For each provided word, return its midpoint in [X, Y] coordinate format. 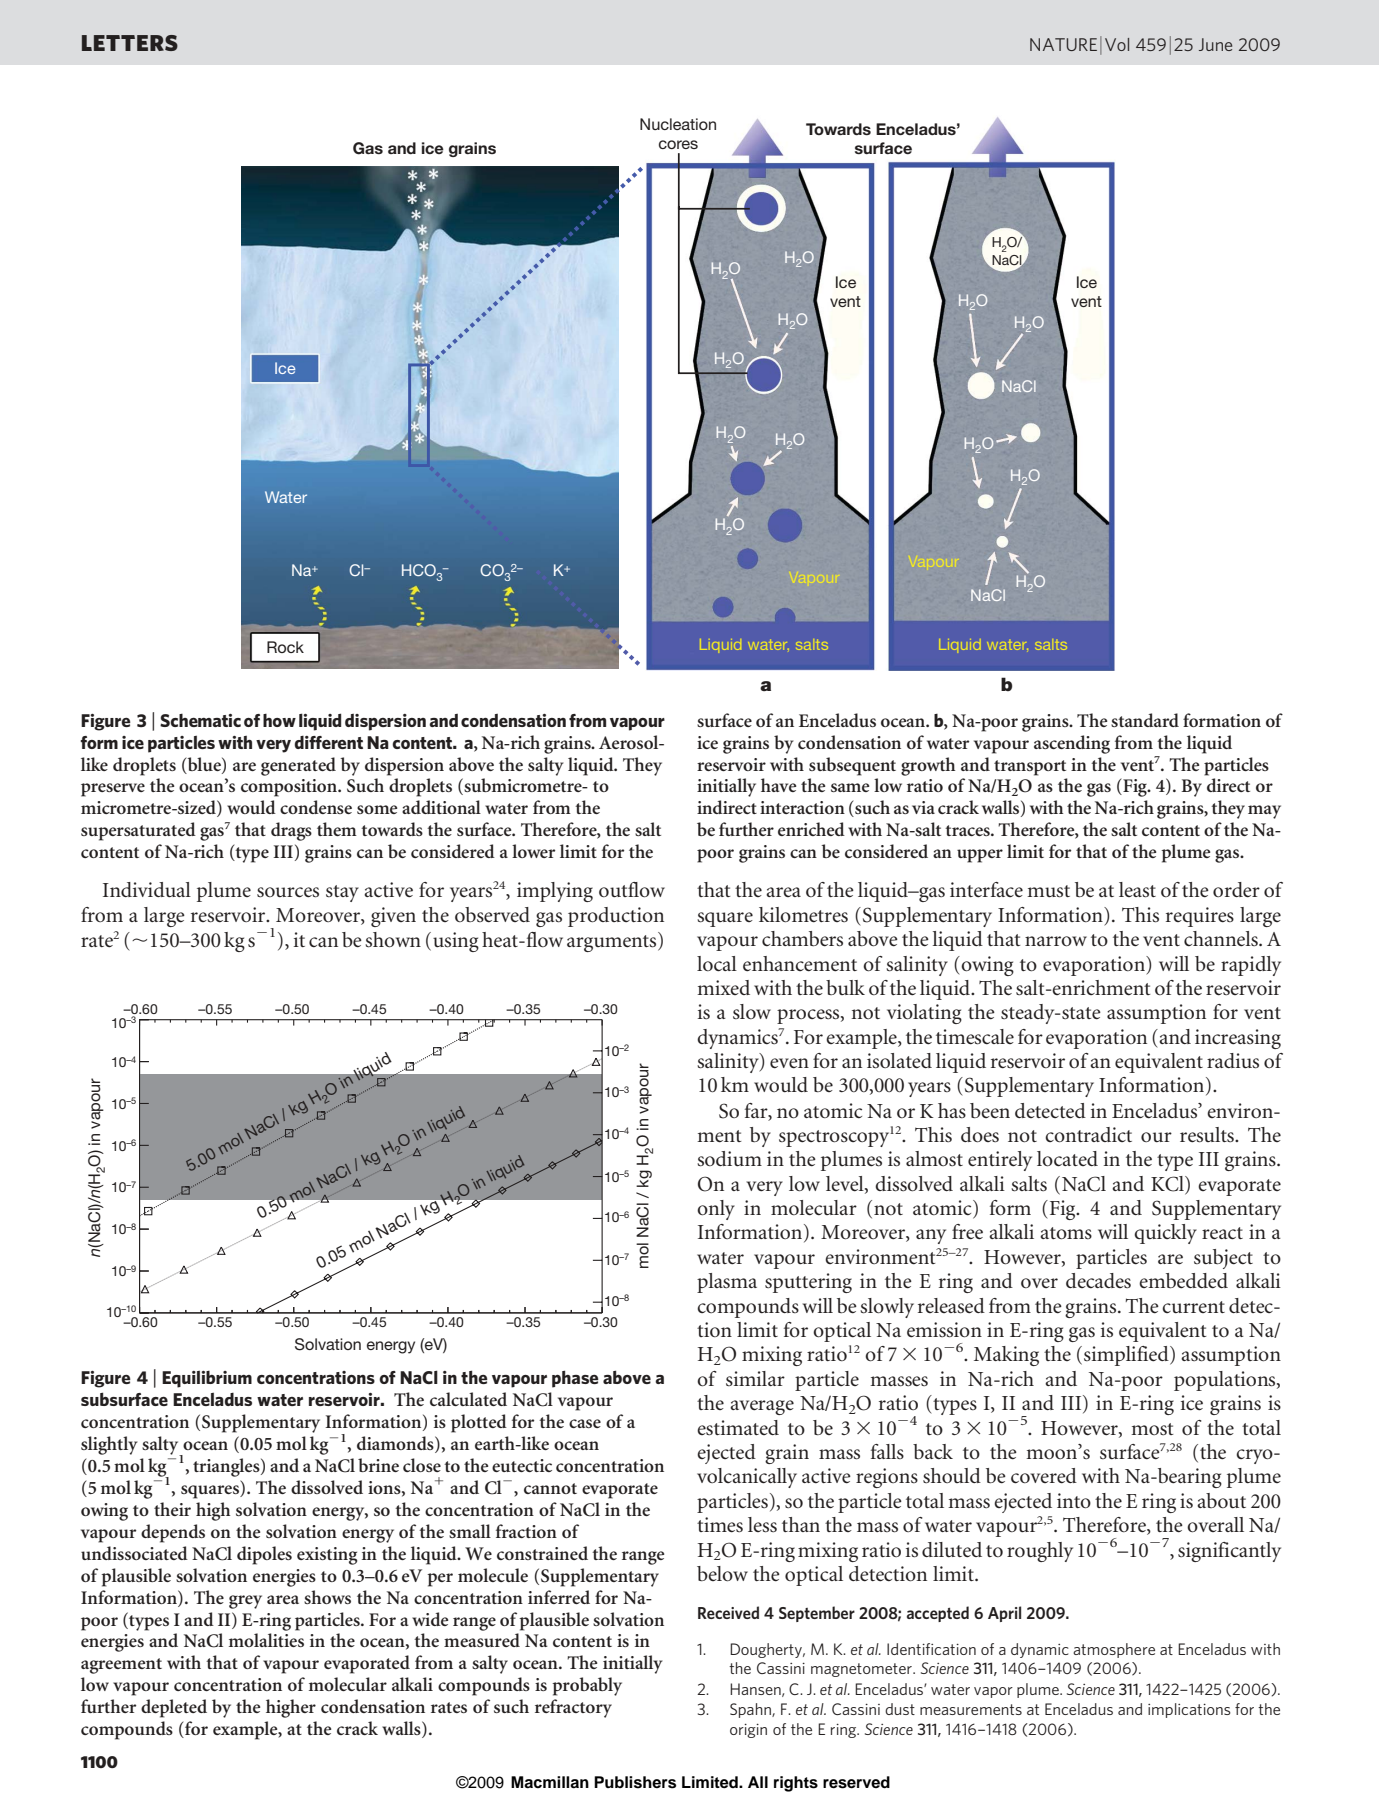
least [1137, 890]
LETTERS [130, 43]
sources [288, 892]
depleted [174, 1708]
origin [748, 1731]
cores [678, 144]
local [717, 964]
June [1215, 44]
